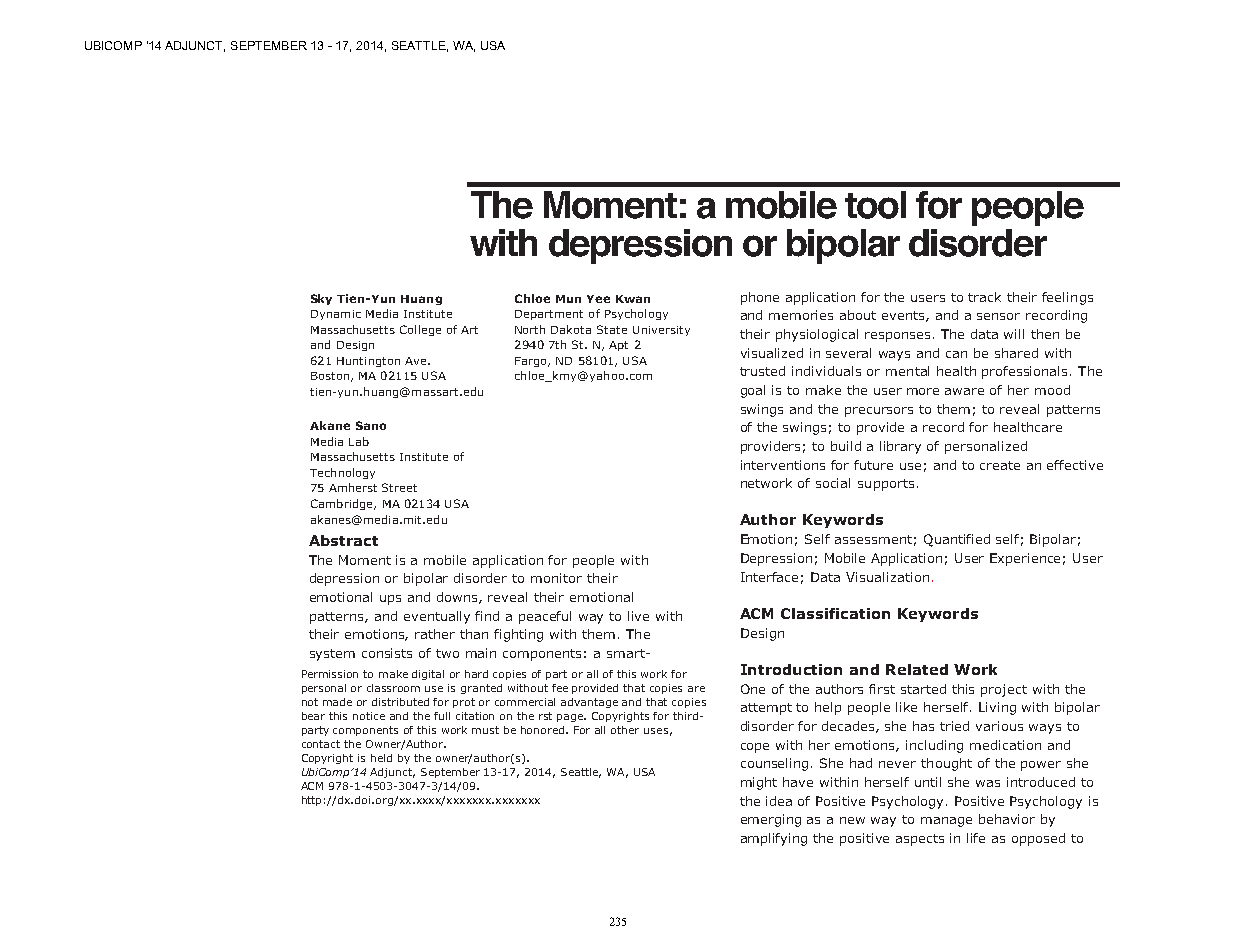  What do you see at coordinates (964, 391) in the page?
I see `aware` at bounding box center [964, 391].
